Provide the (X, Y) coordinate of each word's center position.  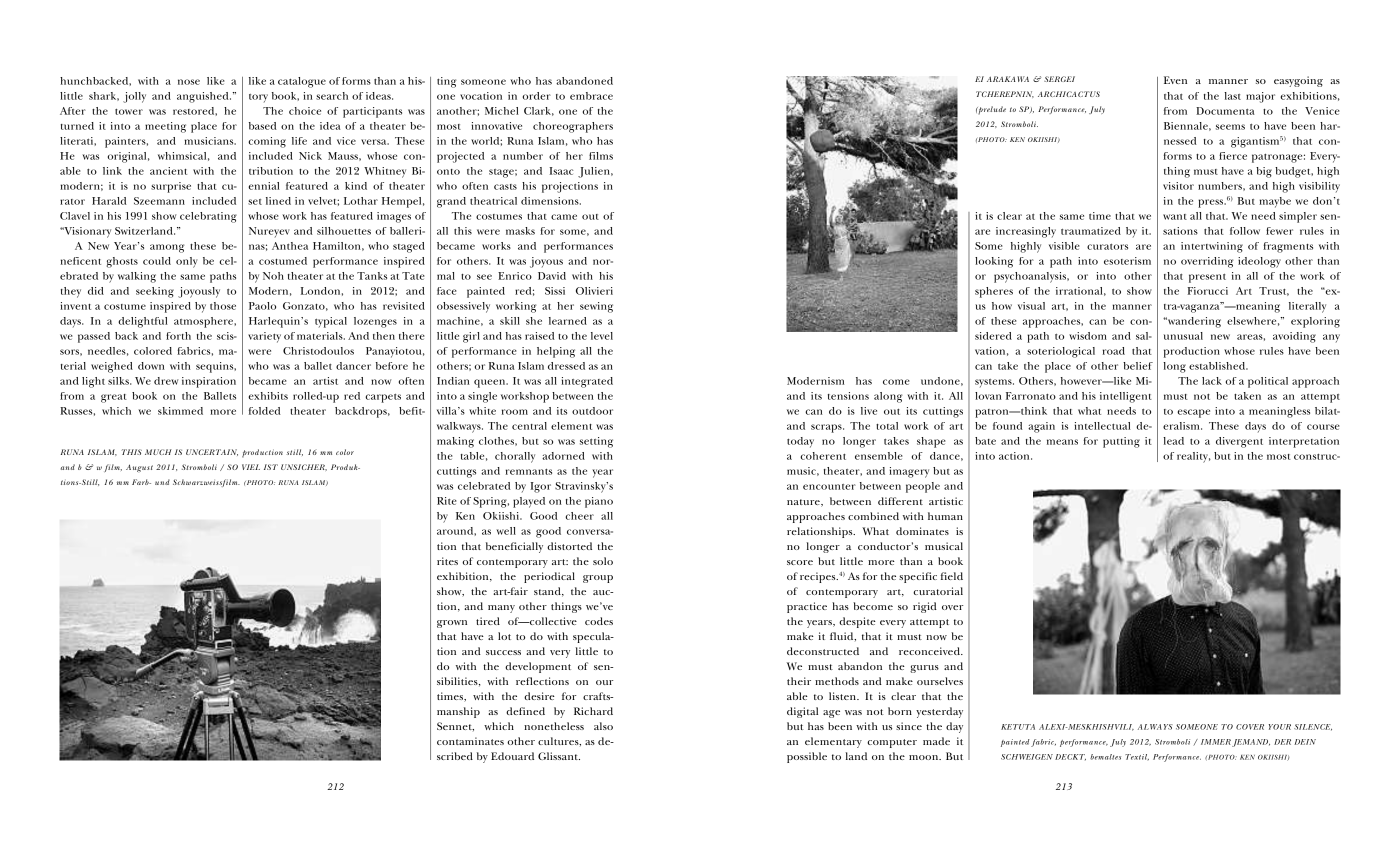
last (1232, 96)
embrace (591, 96)
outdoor (592, 411)
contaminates (470, 741)
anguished (204, 97)
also (603, 726)
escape (1193, 413)
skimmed (180, 411)
